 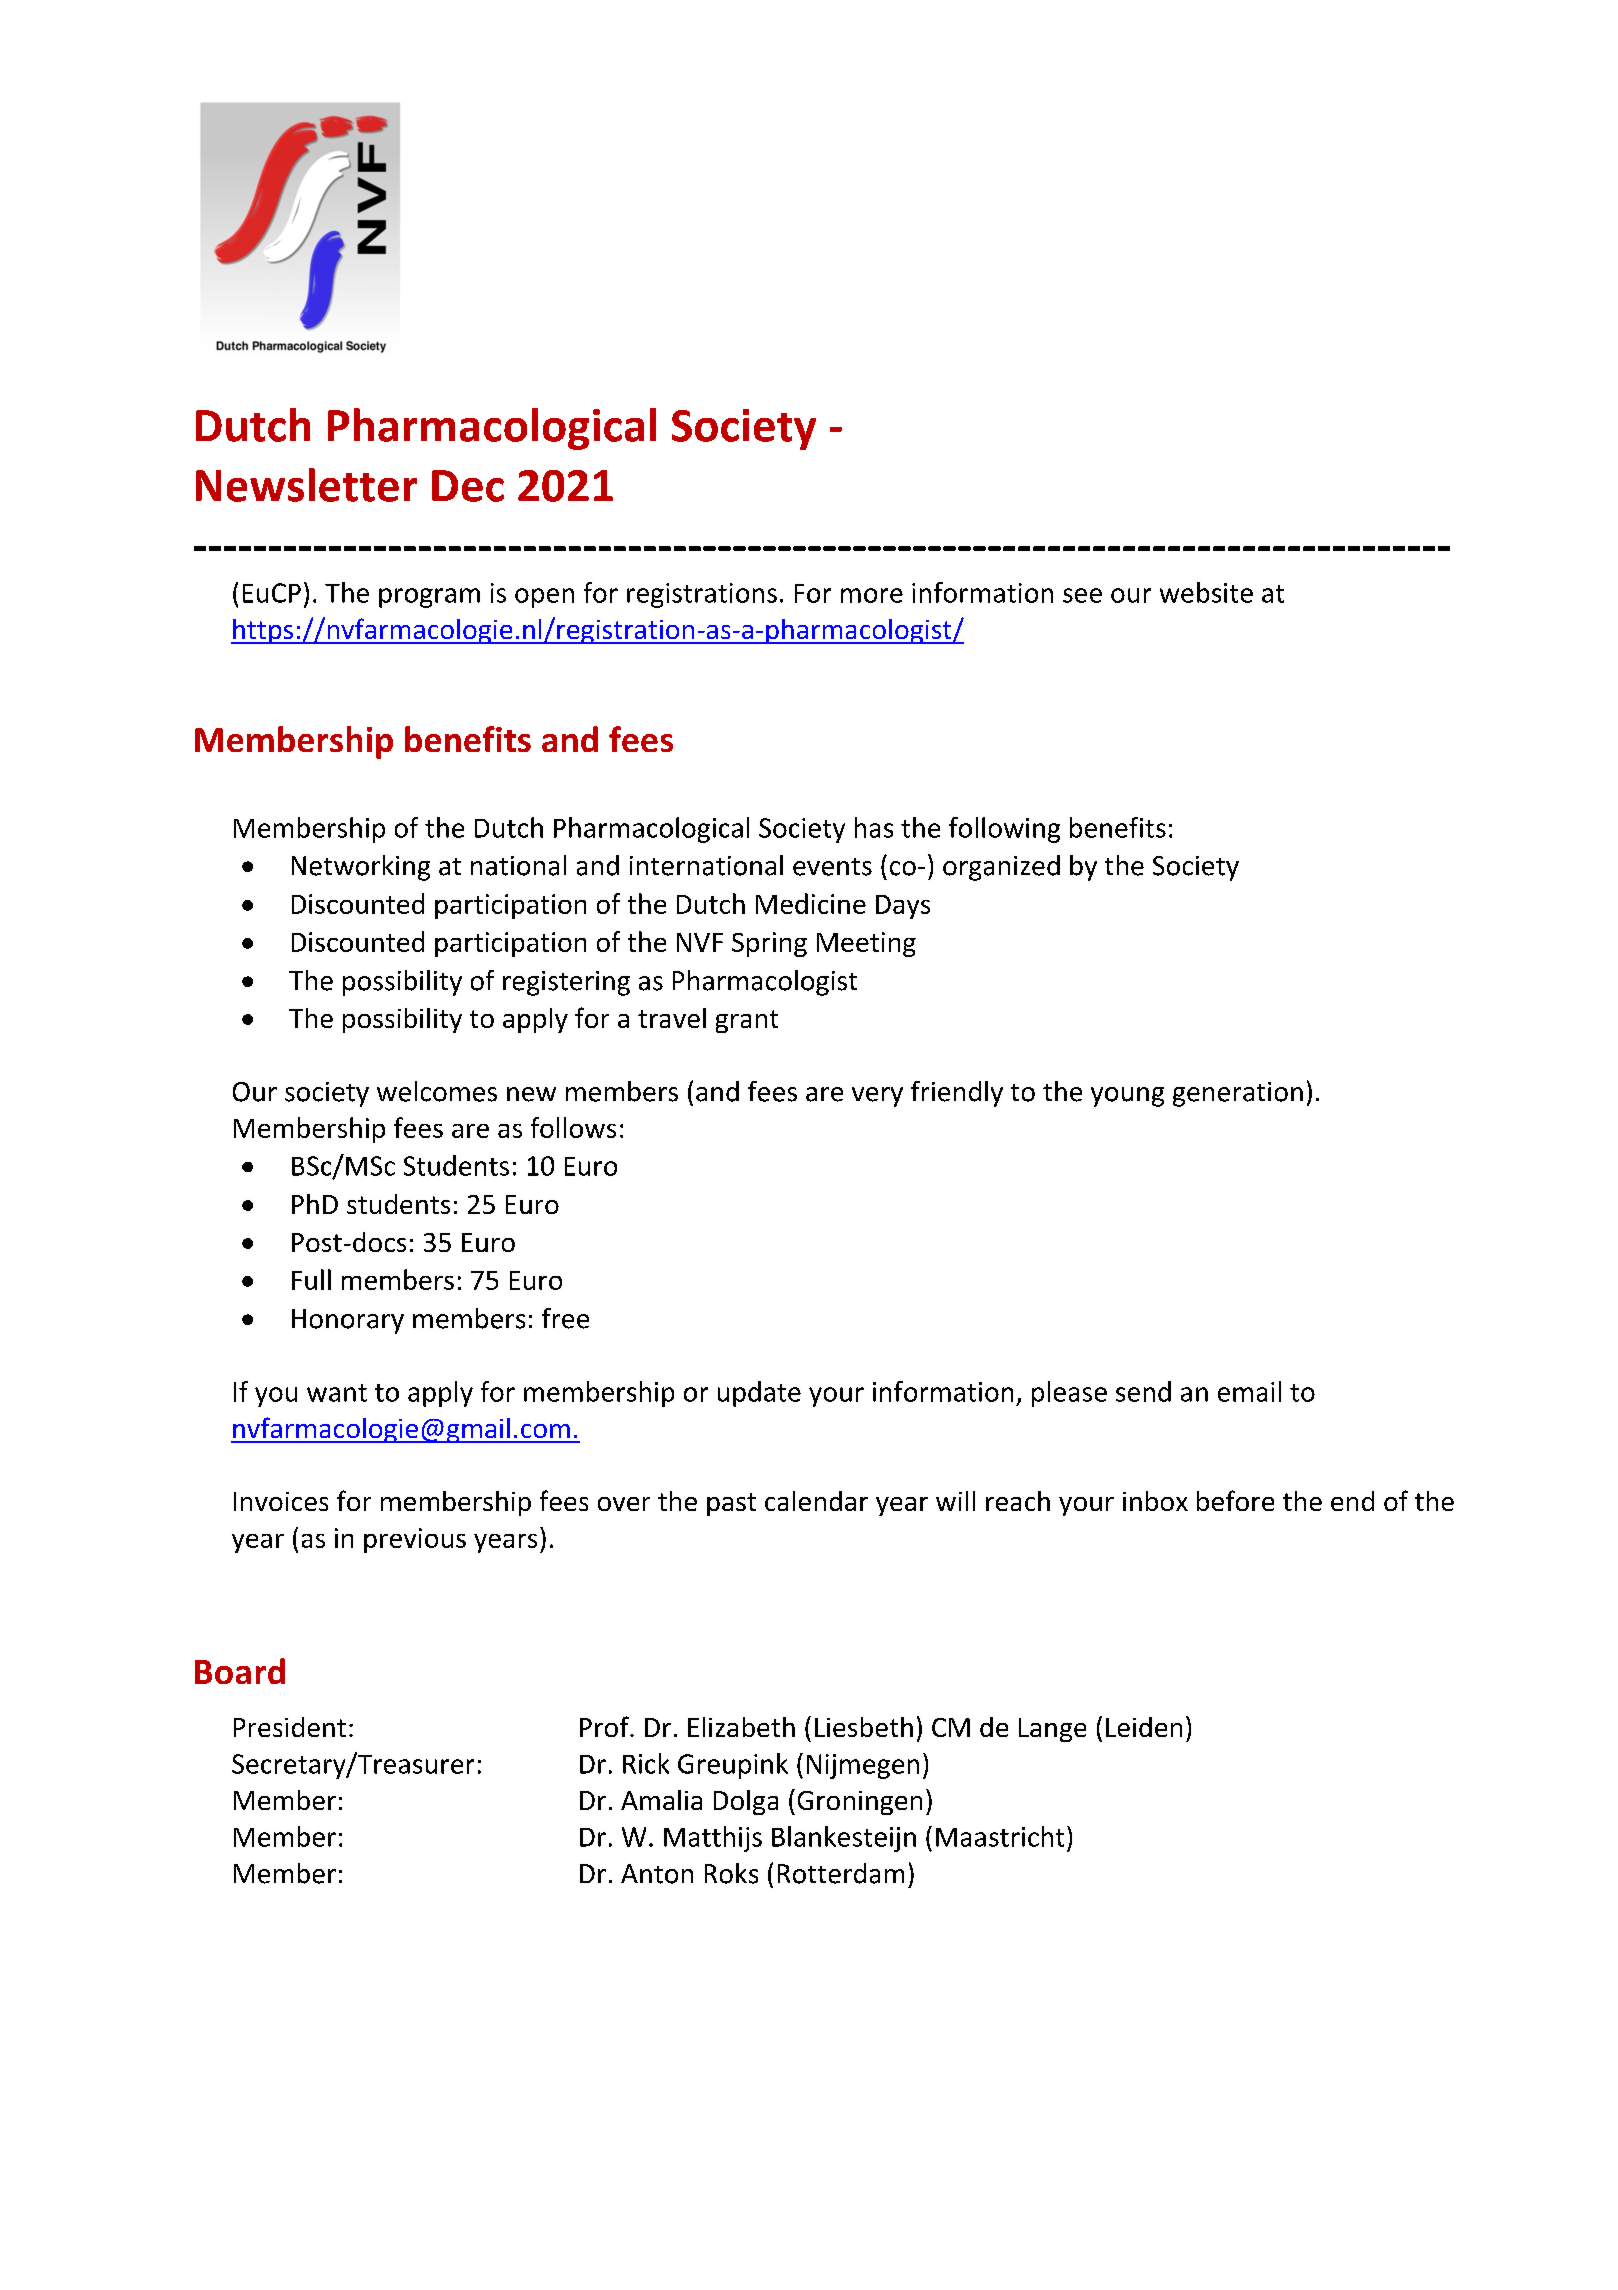 I want to click on more, so click(x=872, y=595).
